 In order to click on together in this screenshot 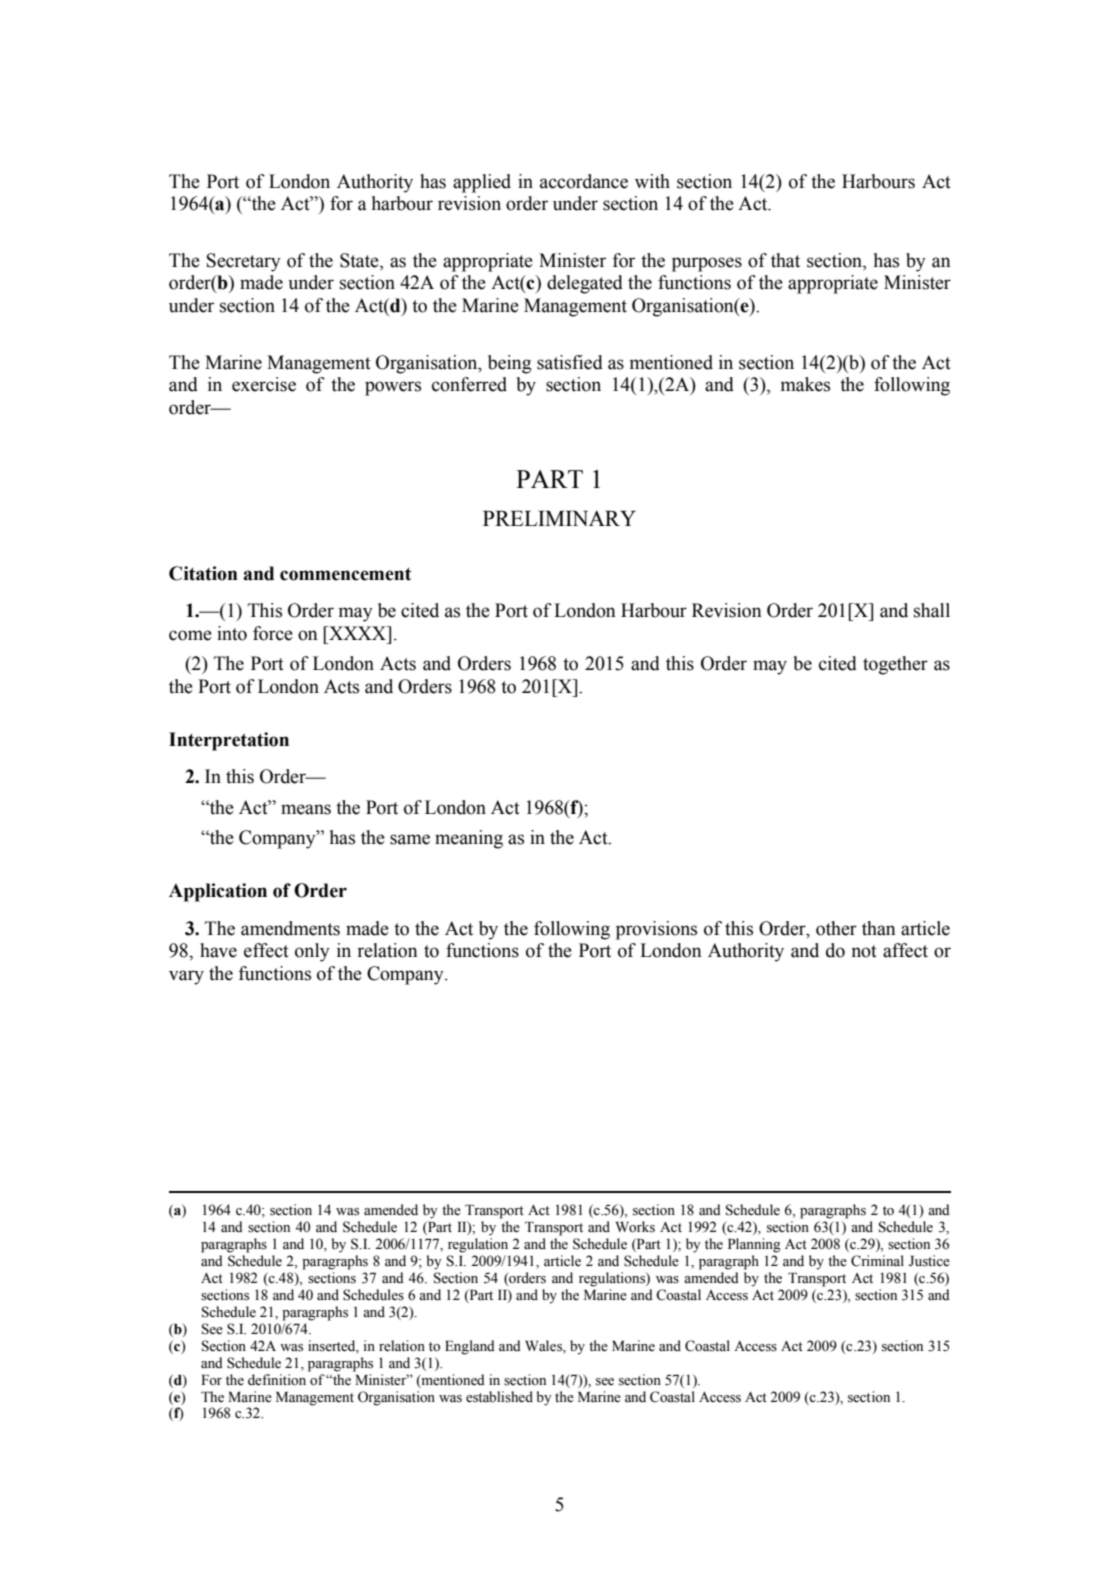, I will do `click(895, 665)`.
